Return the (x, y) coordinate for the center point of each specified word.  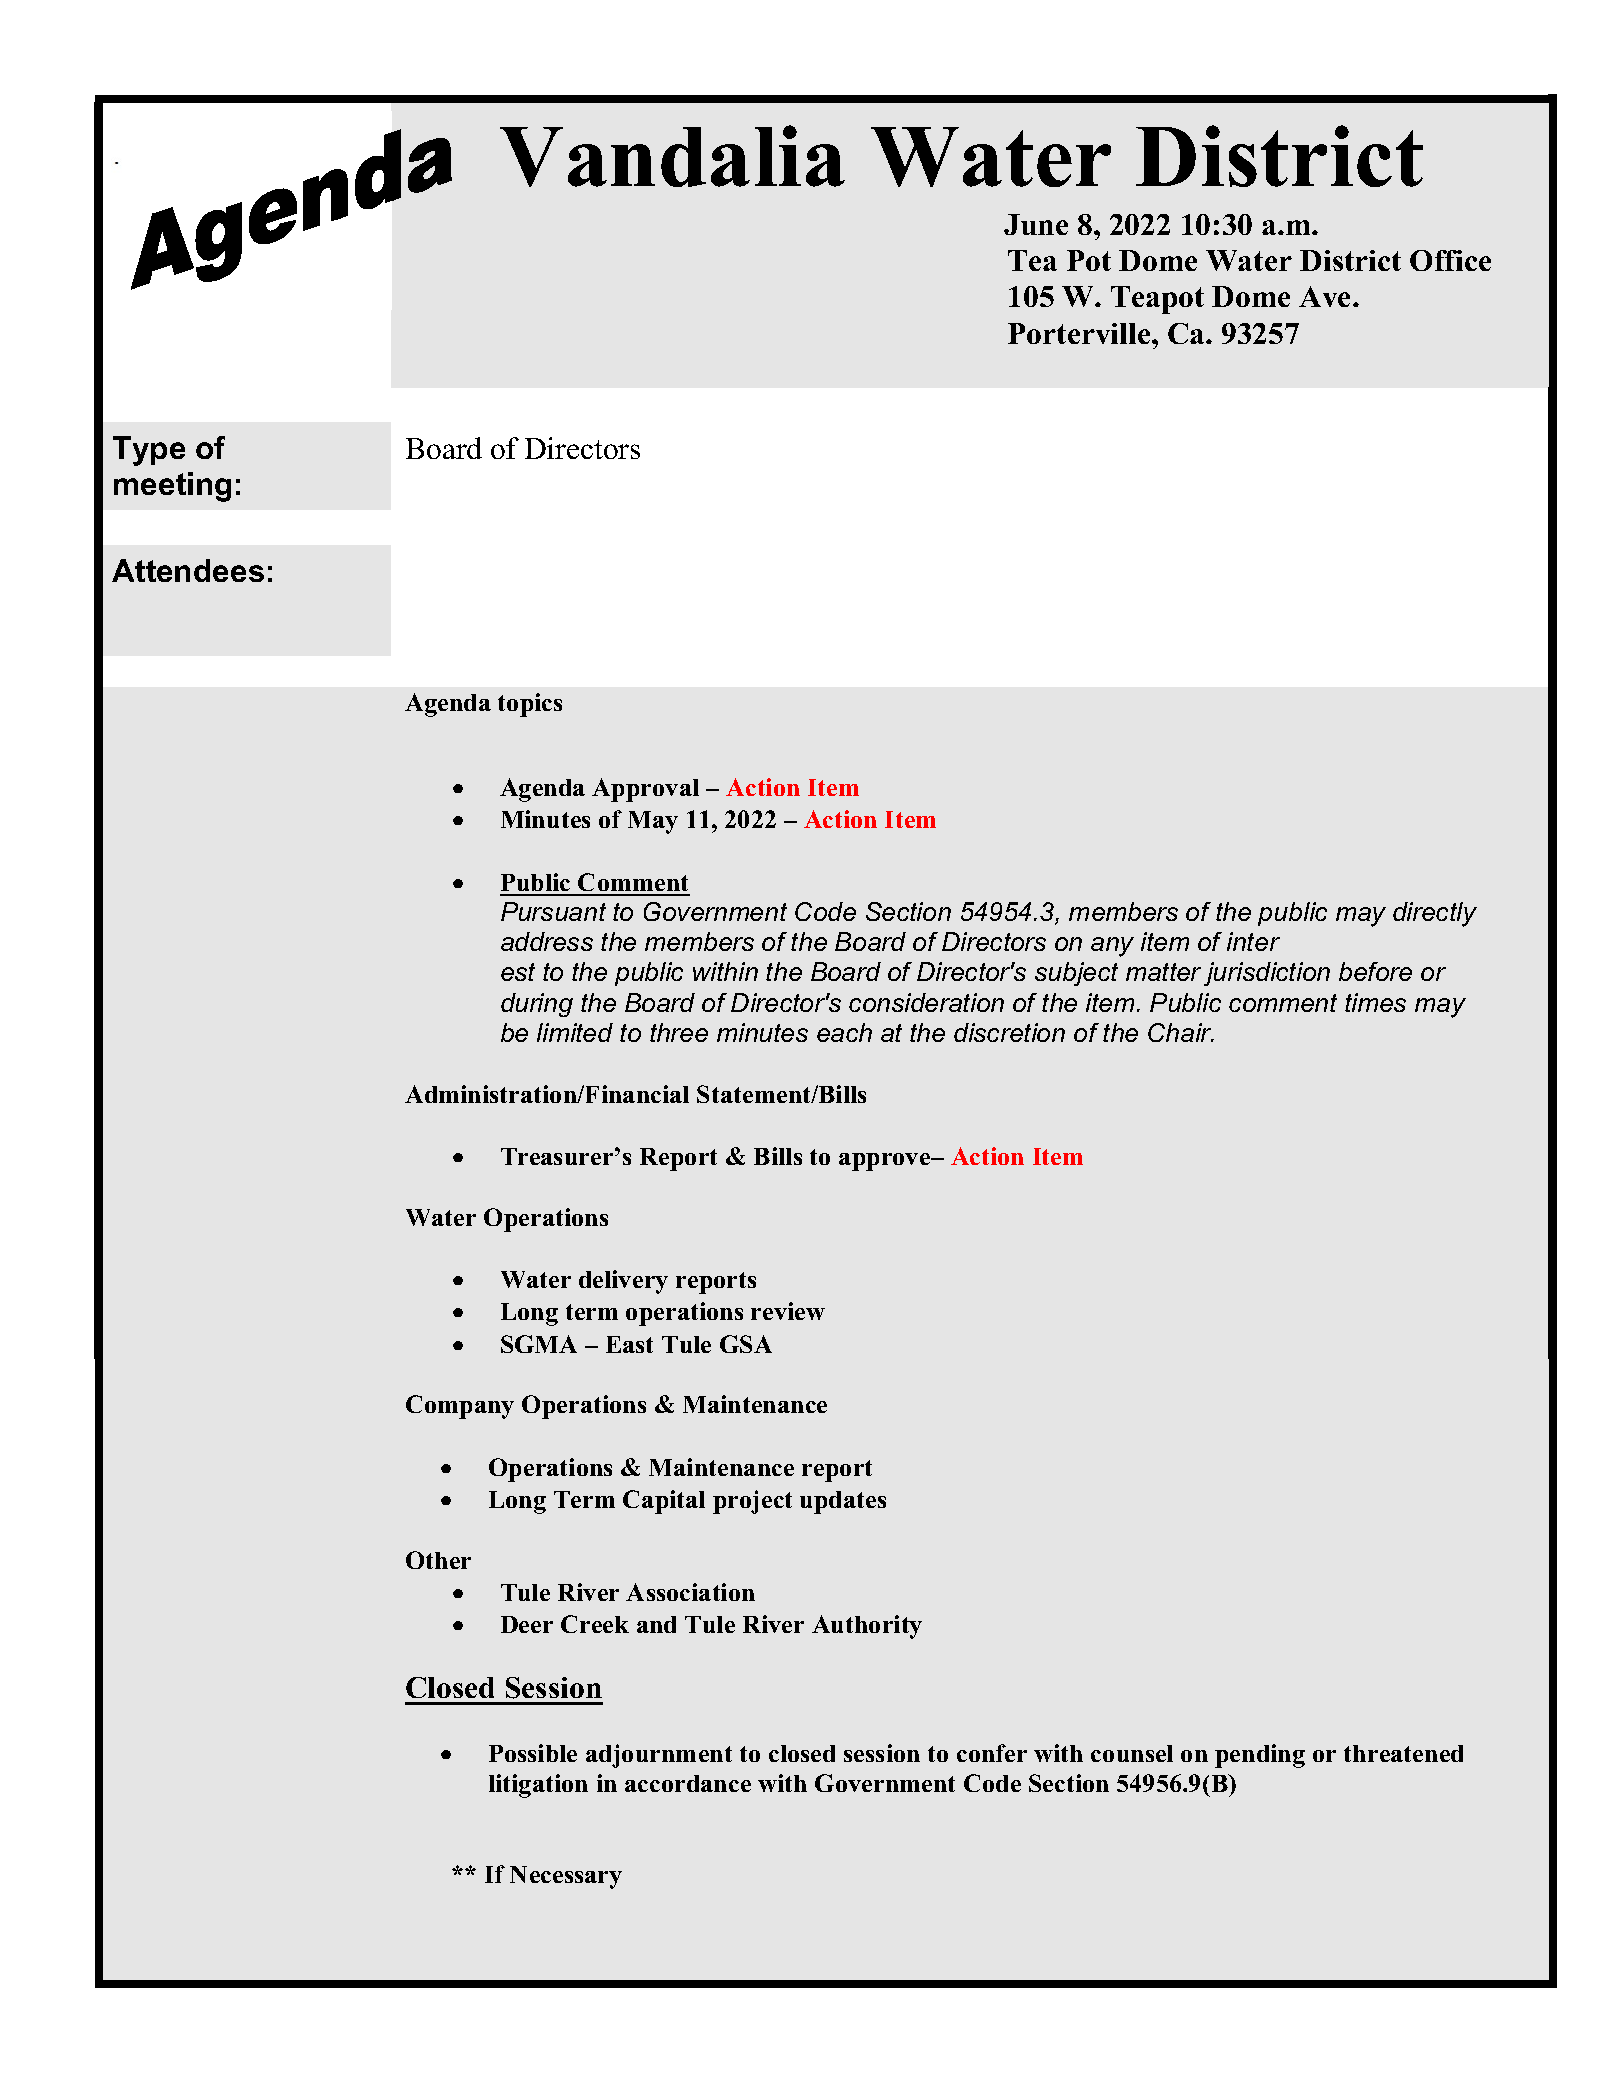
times (1375, 1002)
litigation (538, 1786)
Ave (1326, 296)
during (537, 1005)
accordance (688, 1783)
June (1036, 224)
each (844, 1032)
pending (1260, 1756)
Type (149, 451)
